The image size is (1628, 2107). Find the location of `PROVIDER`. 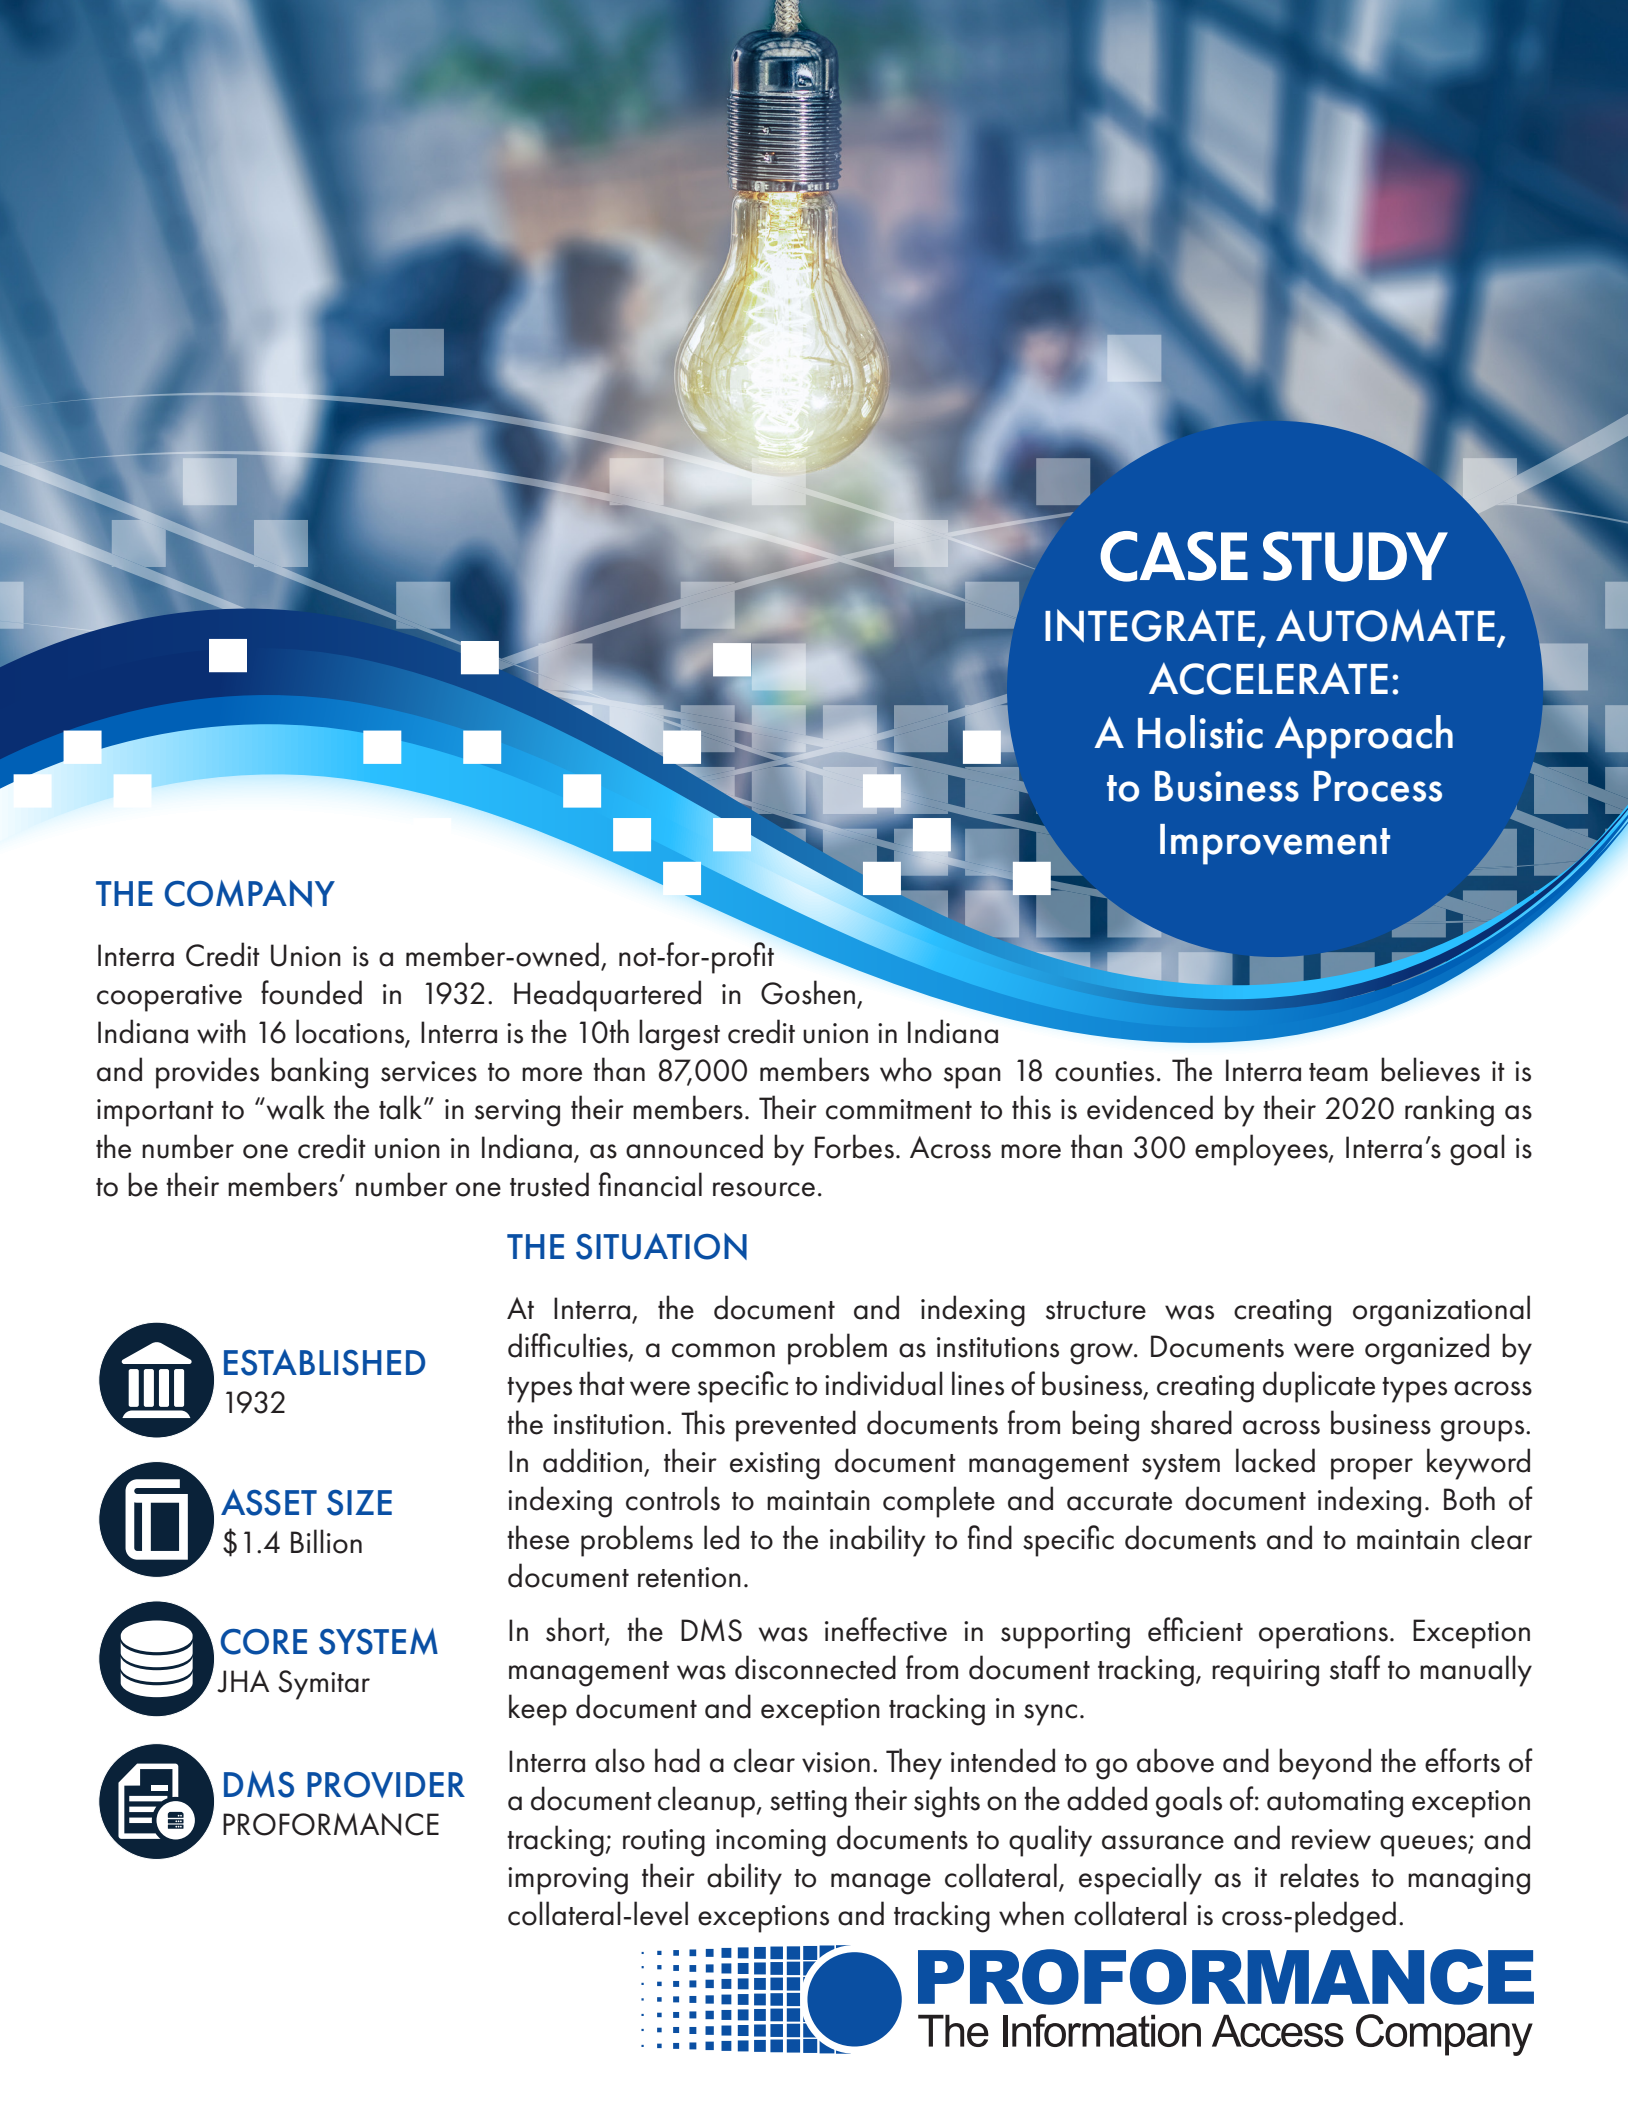

PROVIDER is located at coordinates (386, 1785).
